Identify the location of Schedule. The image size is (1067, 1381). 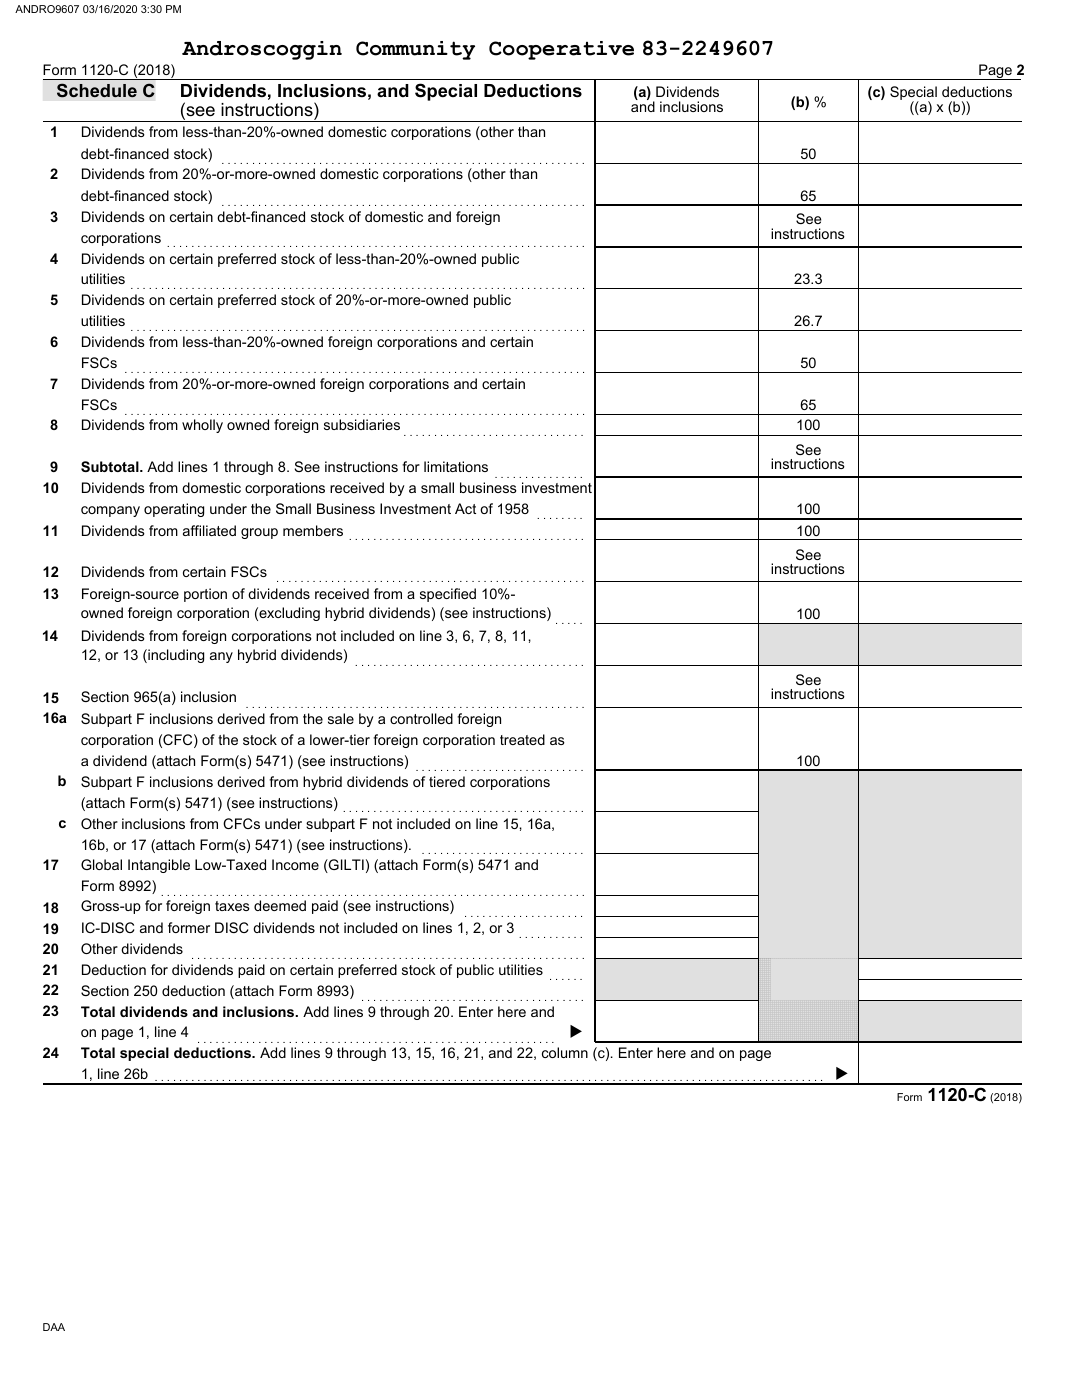
(97, 90).
